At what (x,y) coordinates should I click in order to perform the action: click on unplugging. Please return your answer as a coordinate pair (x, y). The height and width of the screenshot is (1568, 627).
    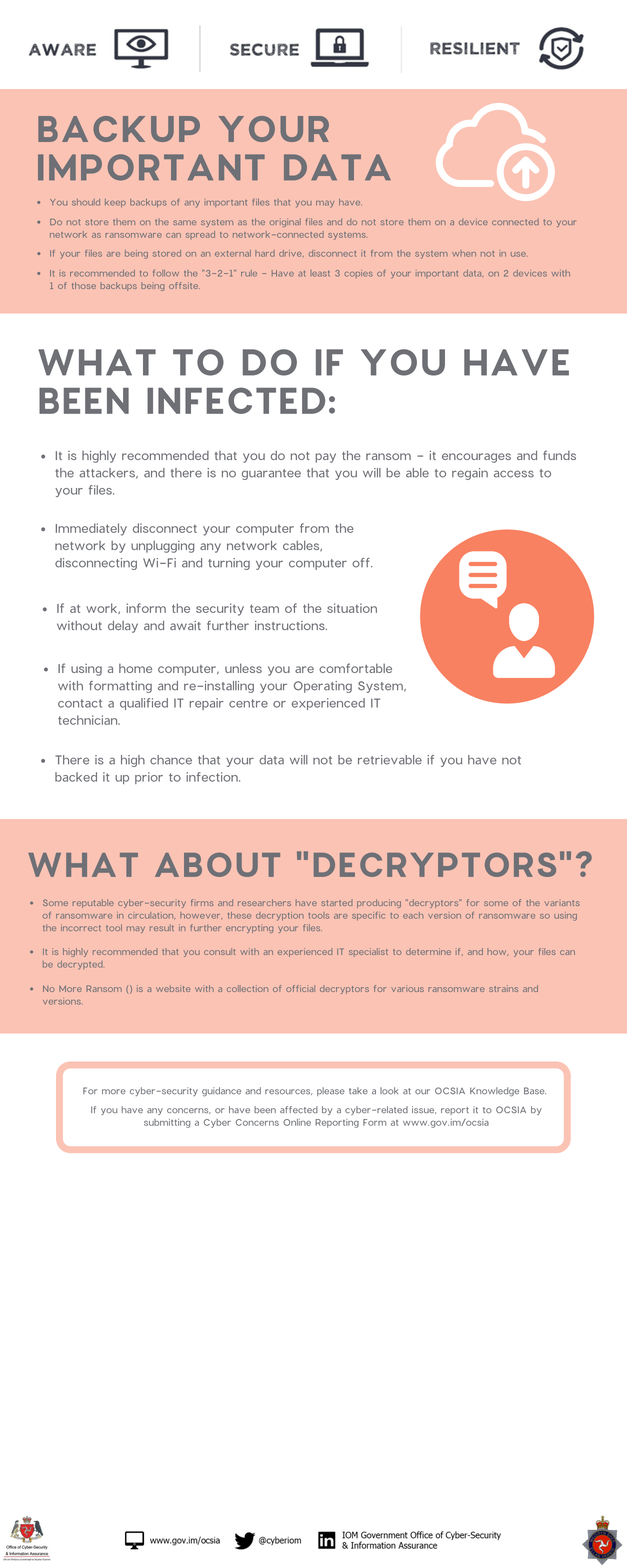
    Looking at the image, I should click on (162, 547).
